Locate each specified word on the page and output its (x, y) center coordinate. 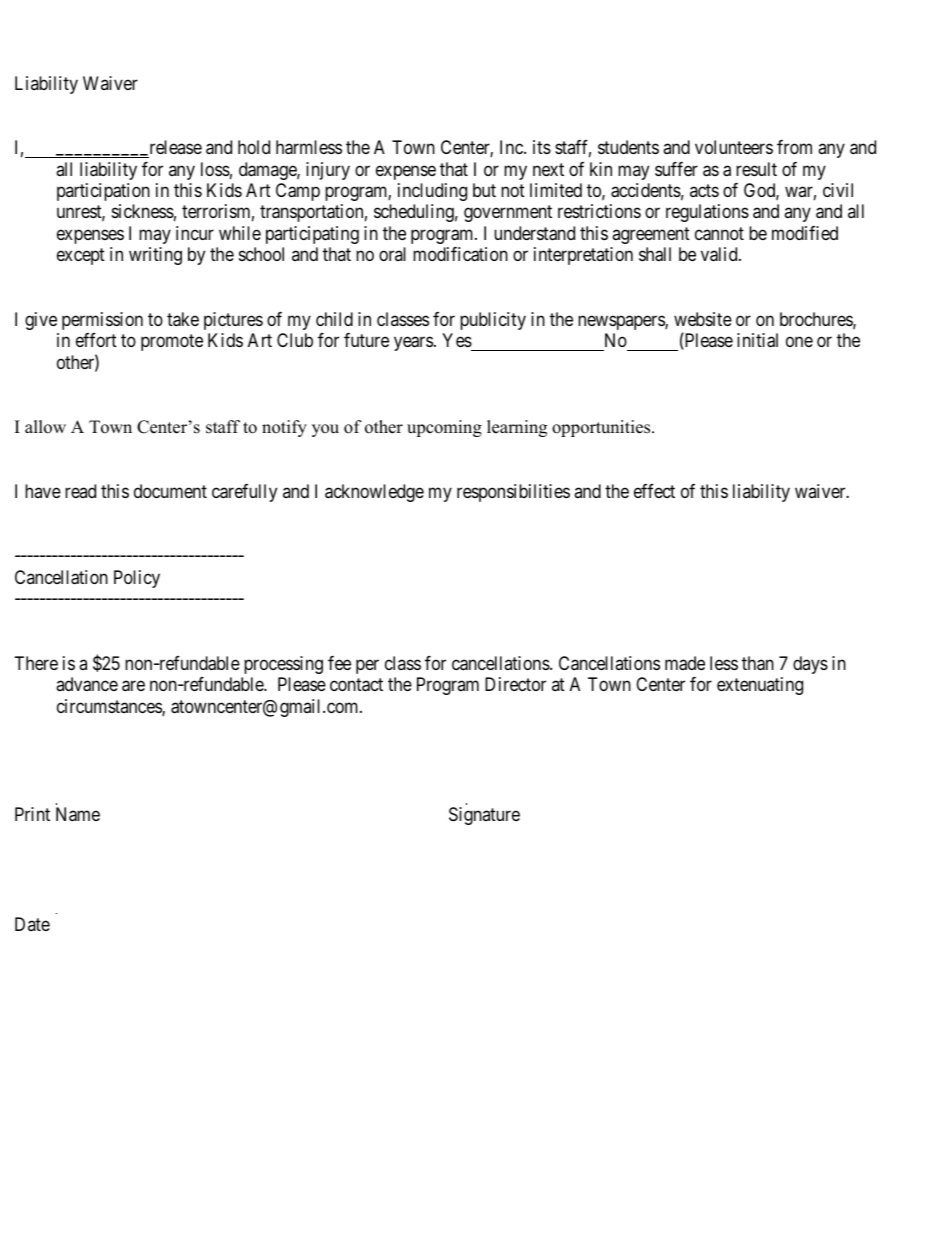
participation (103, 192)
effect (654, 491)
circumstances (110, 707)
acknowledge (374, 493)
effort (96, 340)
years (413, 344)
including (432, 192)
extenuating (760, 686)
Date (32, 924)
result (756, 169)
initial (757, 340)
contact (356, 685)
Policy (137, 579)
